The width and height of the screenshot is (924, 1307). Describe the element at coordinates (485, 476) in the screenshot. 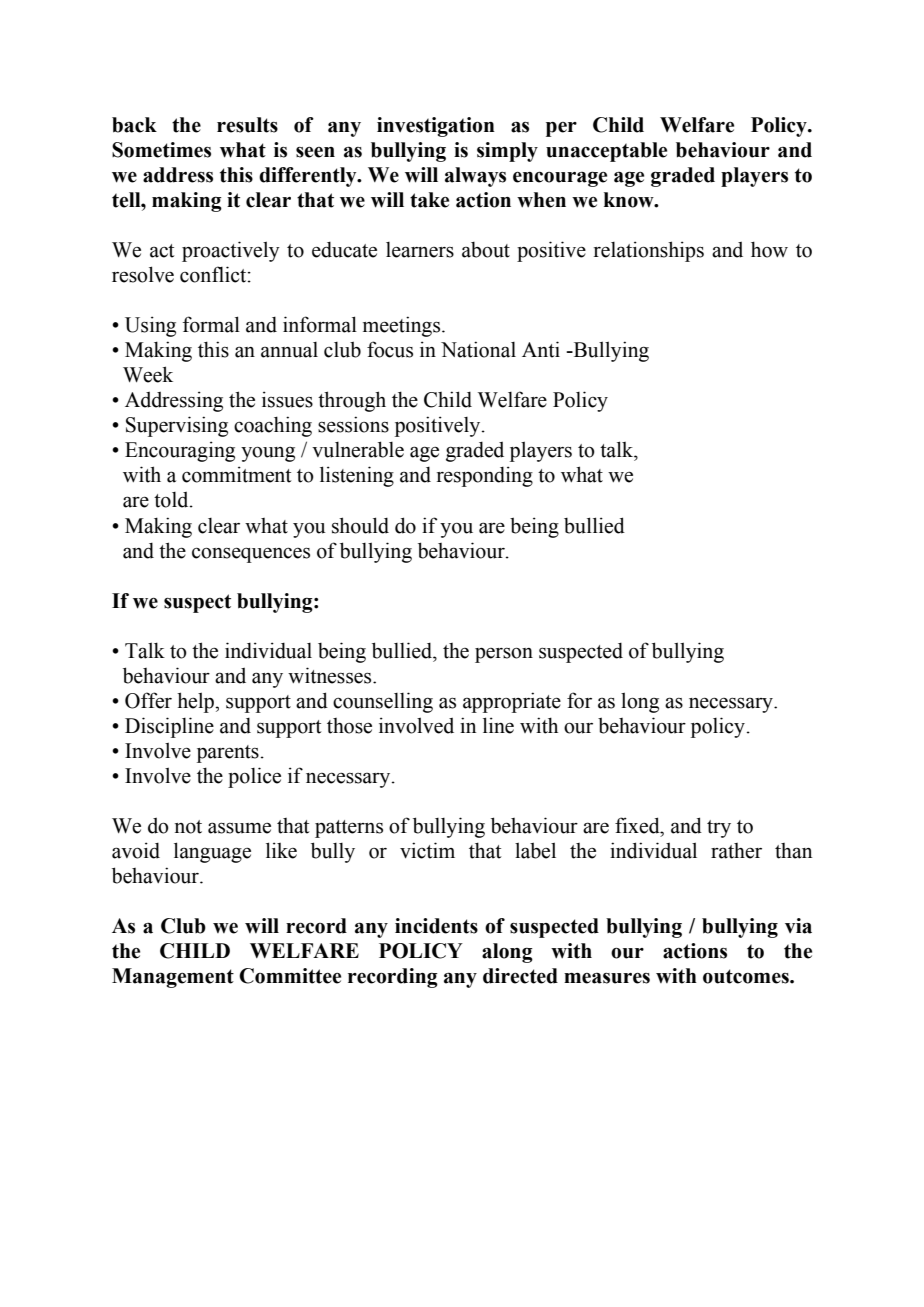

I see `responding` at that location.
